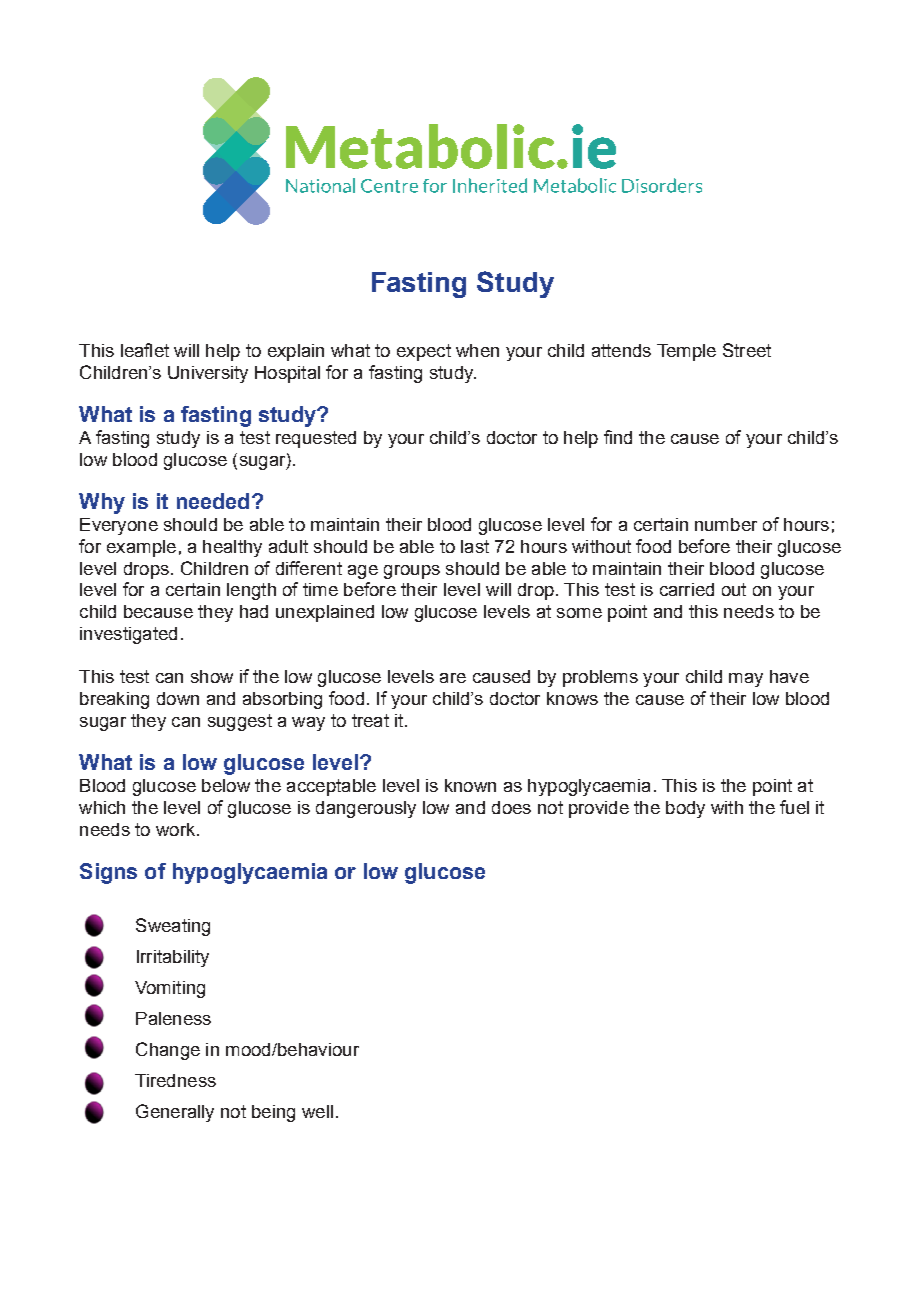 Image resolution: width=924 pixels, height=1308 pixels. I want to click on work, so click(177, 829).
